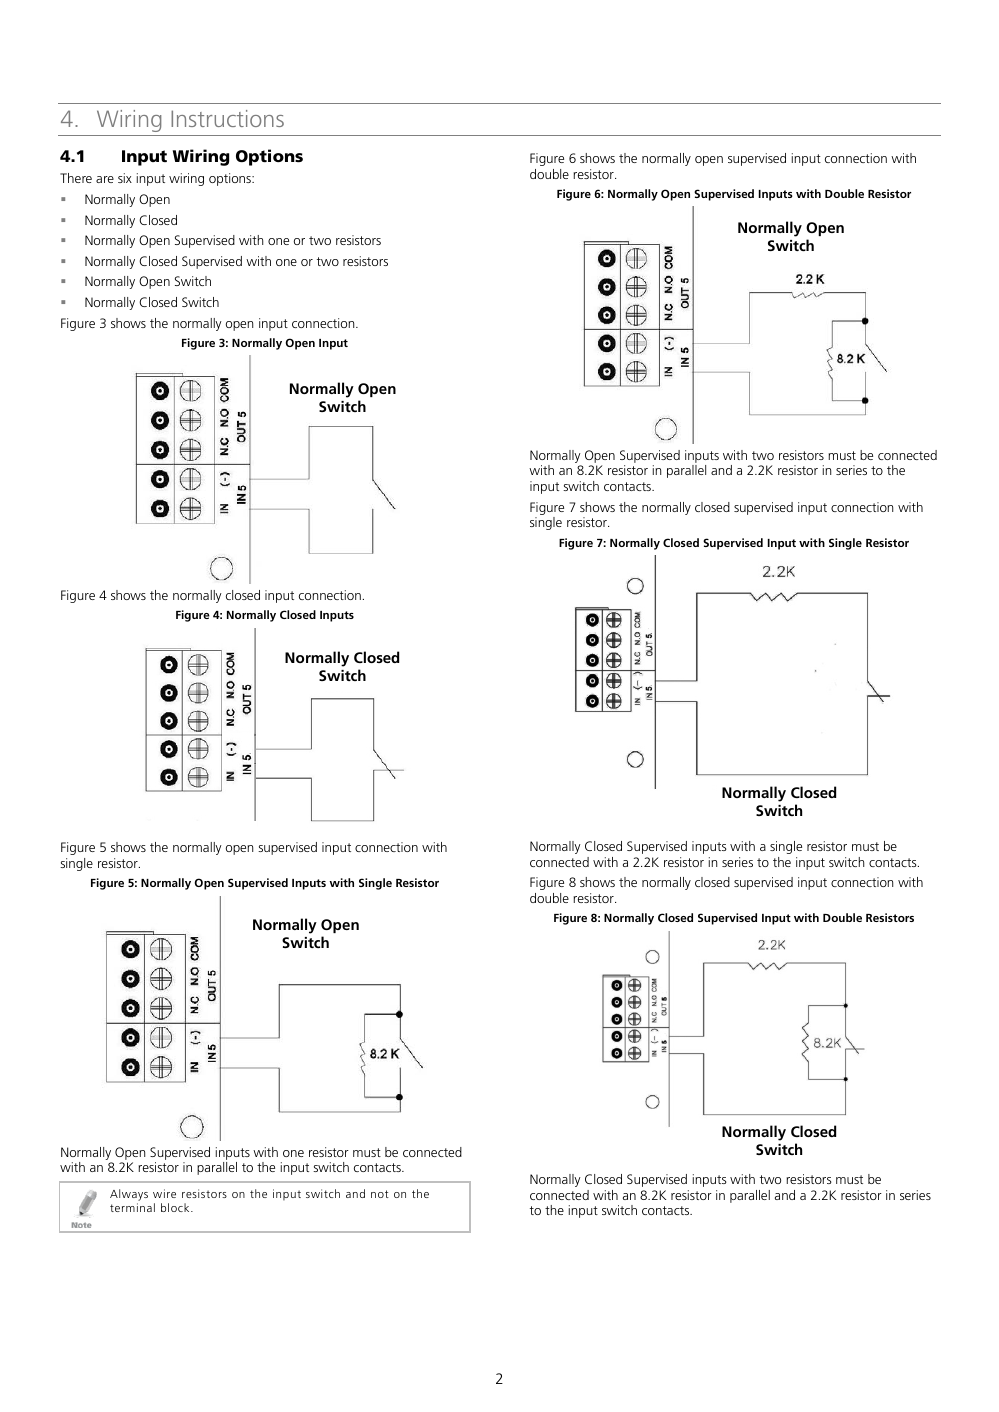 The image size is (999, 1412). Describe the element at coordinates (164, 1193) in the image. I see `wire` at that location.
